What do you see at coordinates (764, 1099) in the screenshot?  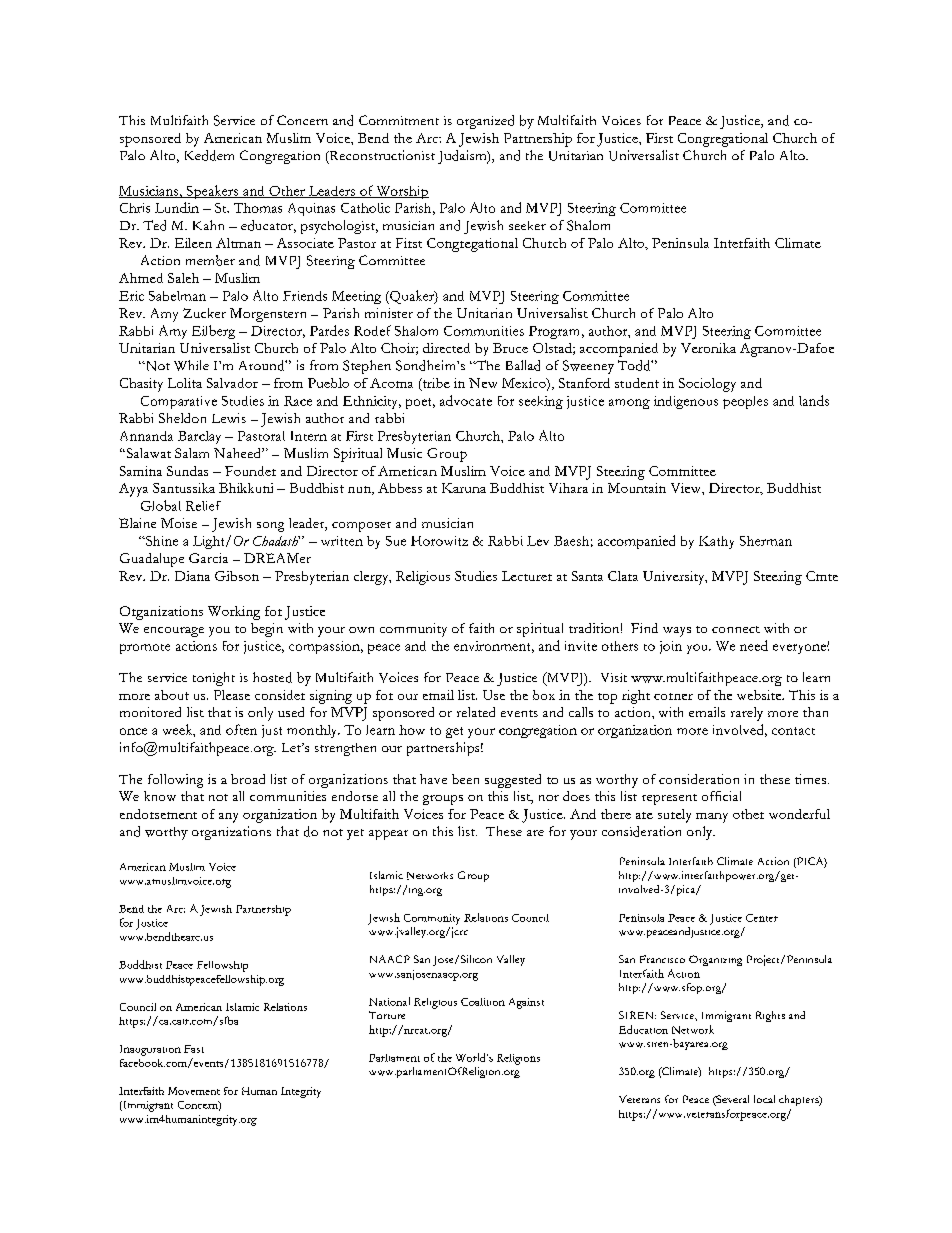 I see `local` at bounding box center [764, 1099].
